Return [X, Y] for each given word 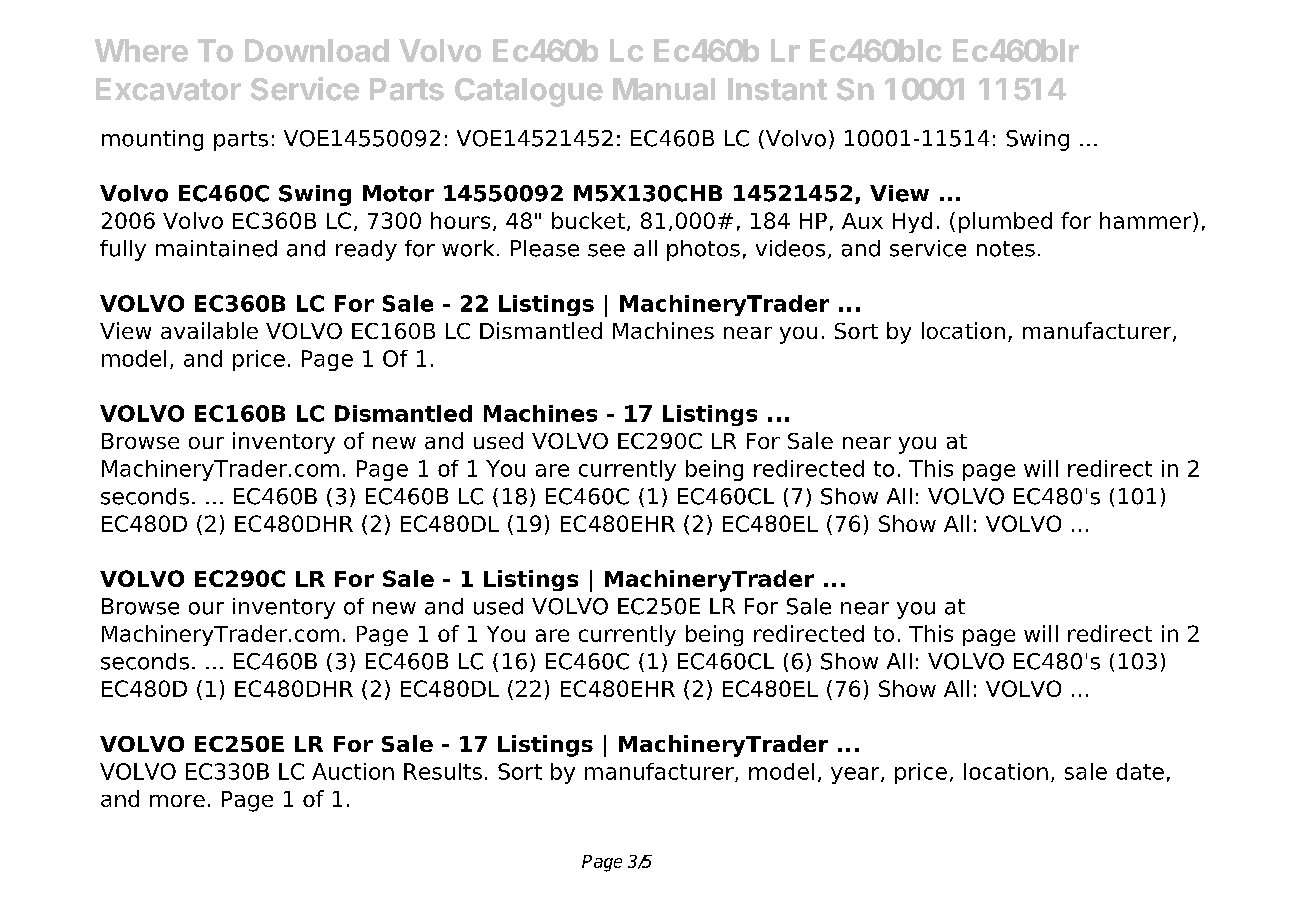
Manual [664, 89]
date [1140, 771]
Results [443, 771]
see [606, 250]
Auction [353, 771]
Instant [777, 89]
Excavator [168, 89]
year [856, 775]
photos [703, 250]
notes [1006, 249]
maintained [216, 248]
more [177, 801]
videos [790, 248]
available [209, 330]
